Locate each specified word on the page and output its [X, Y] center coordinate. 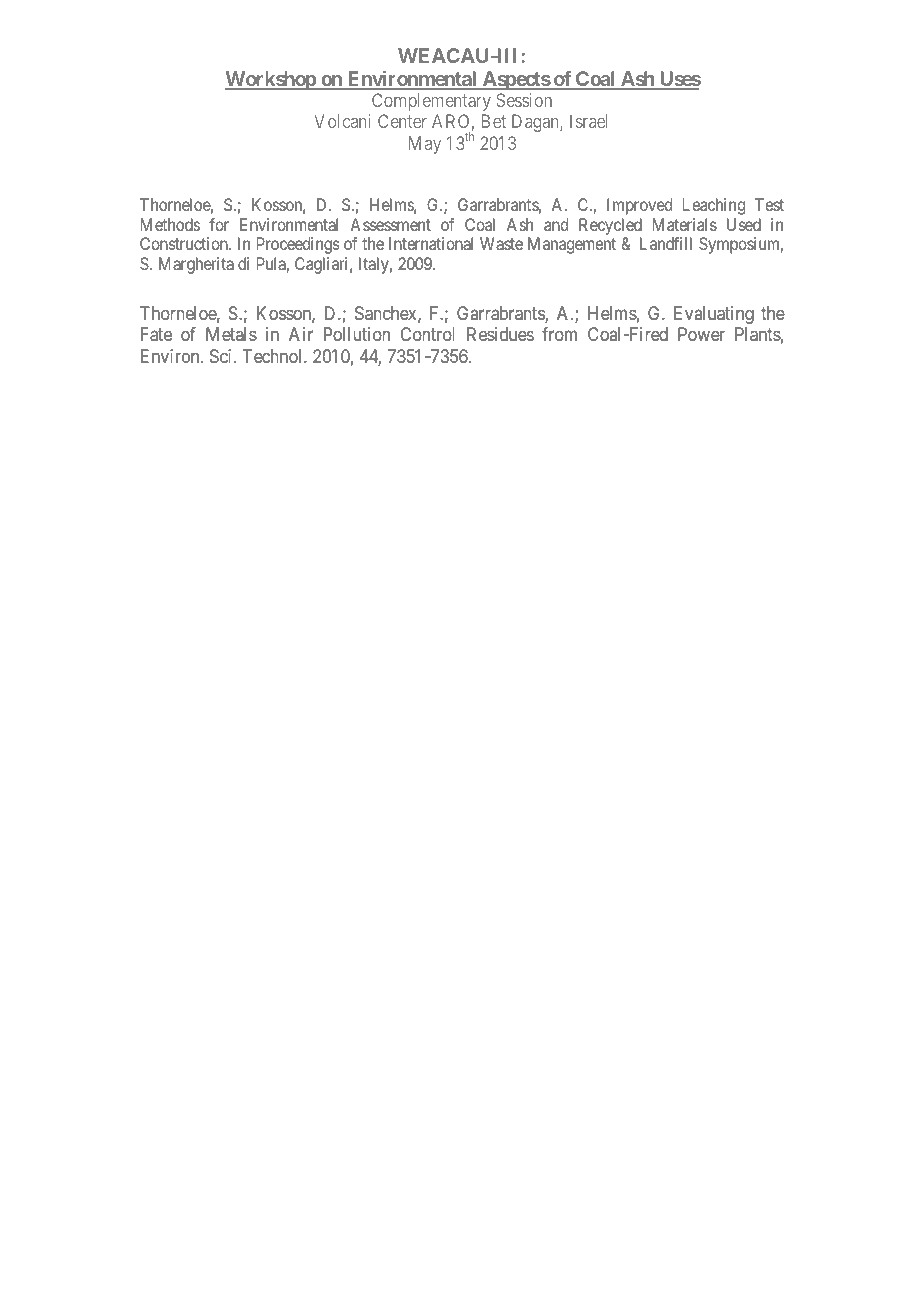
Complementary [431, 102]
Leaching [714, 206]
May [425, 145]
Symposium [741, 245]
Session [524, 100]
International [431, 243]
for [219, 224]
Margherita [196, 265]
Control [427, 334]
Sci [222, 356]
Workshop [271, 80]
